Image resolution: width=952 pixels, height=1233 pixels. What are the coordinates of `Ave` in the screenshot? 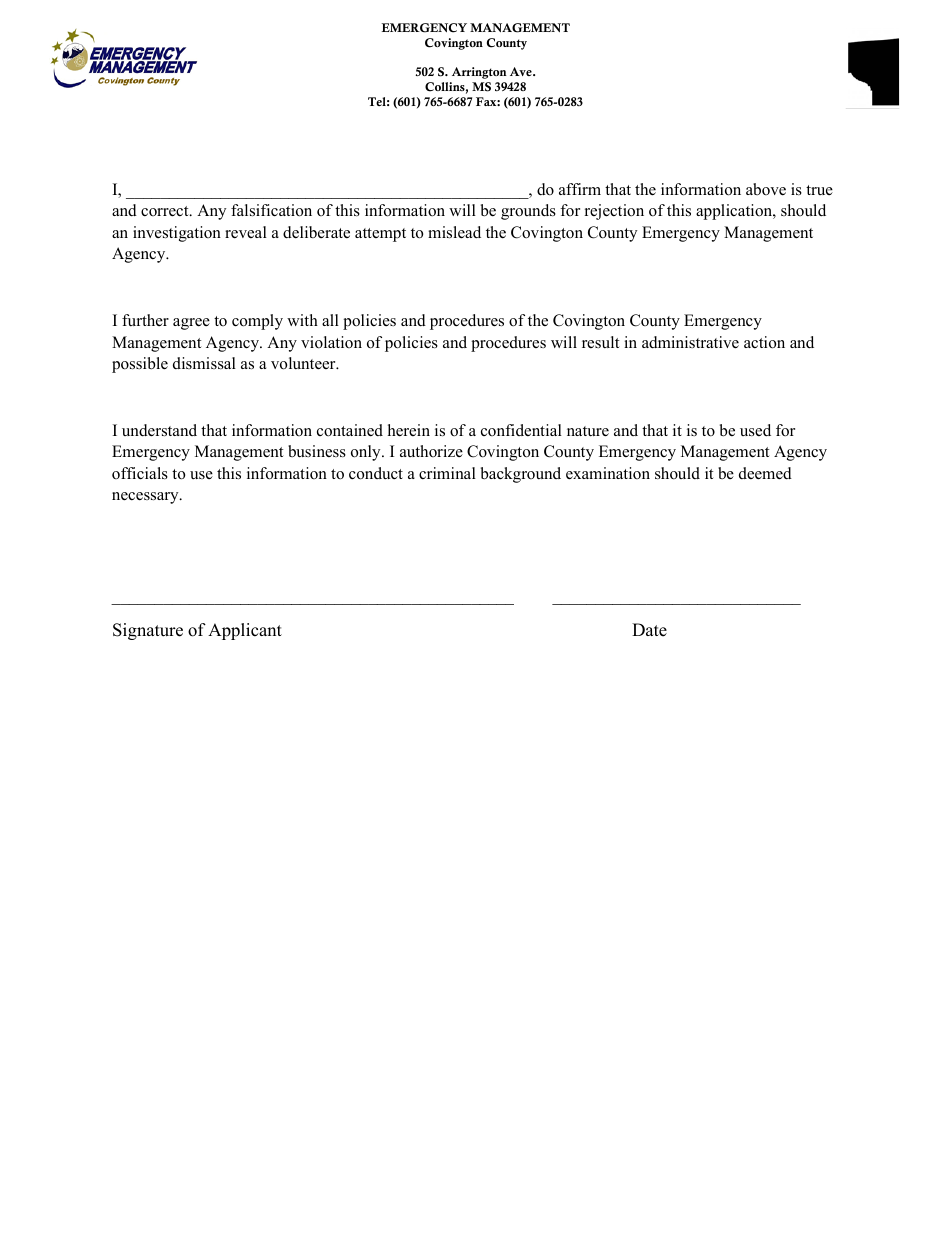 It's located at (522, 71).
